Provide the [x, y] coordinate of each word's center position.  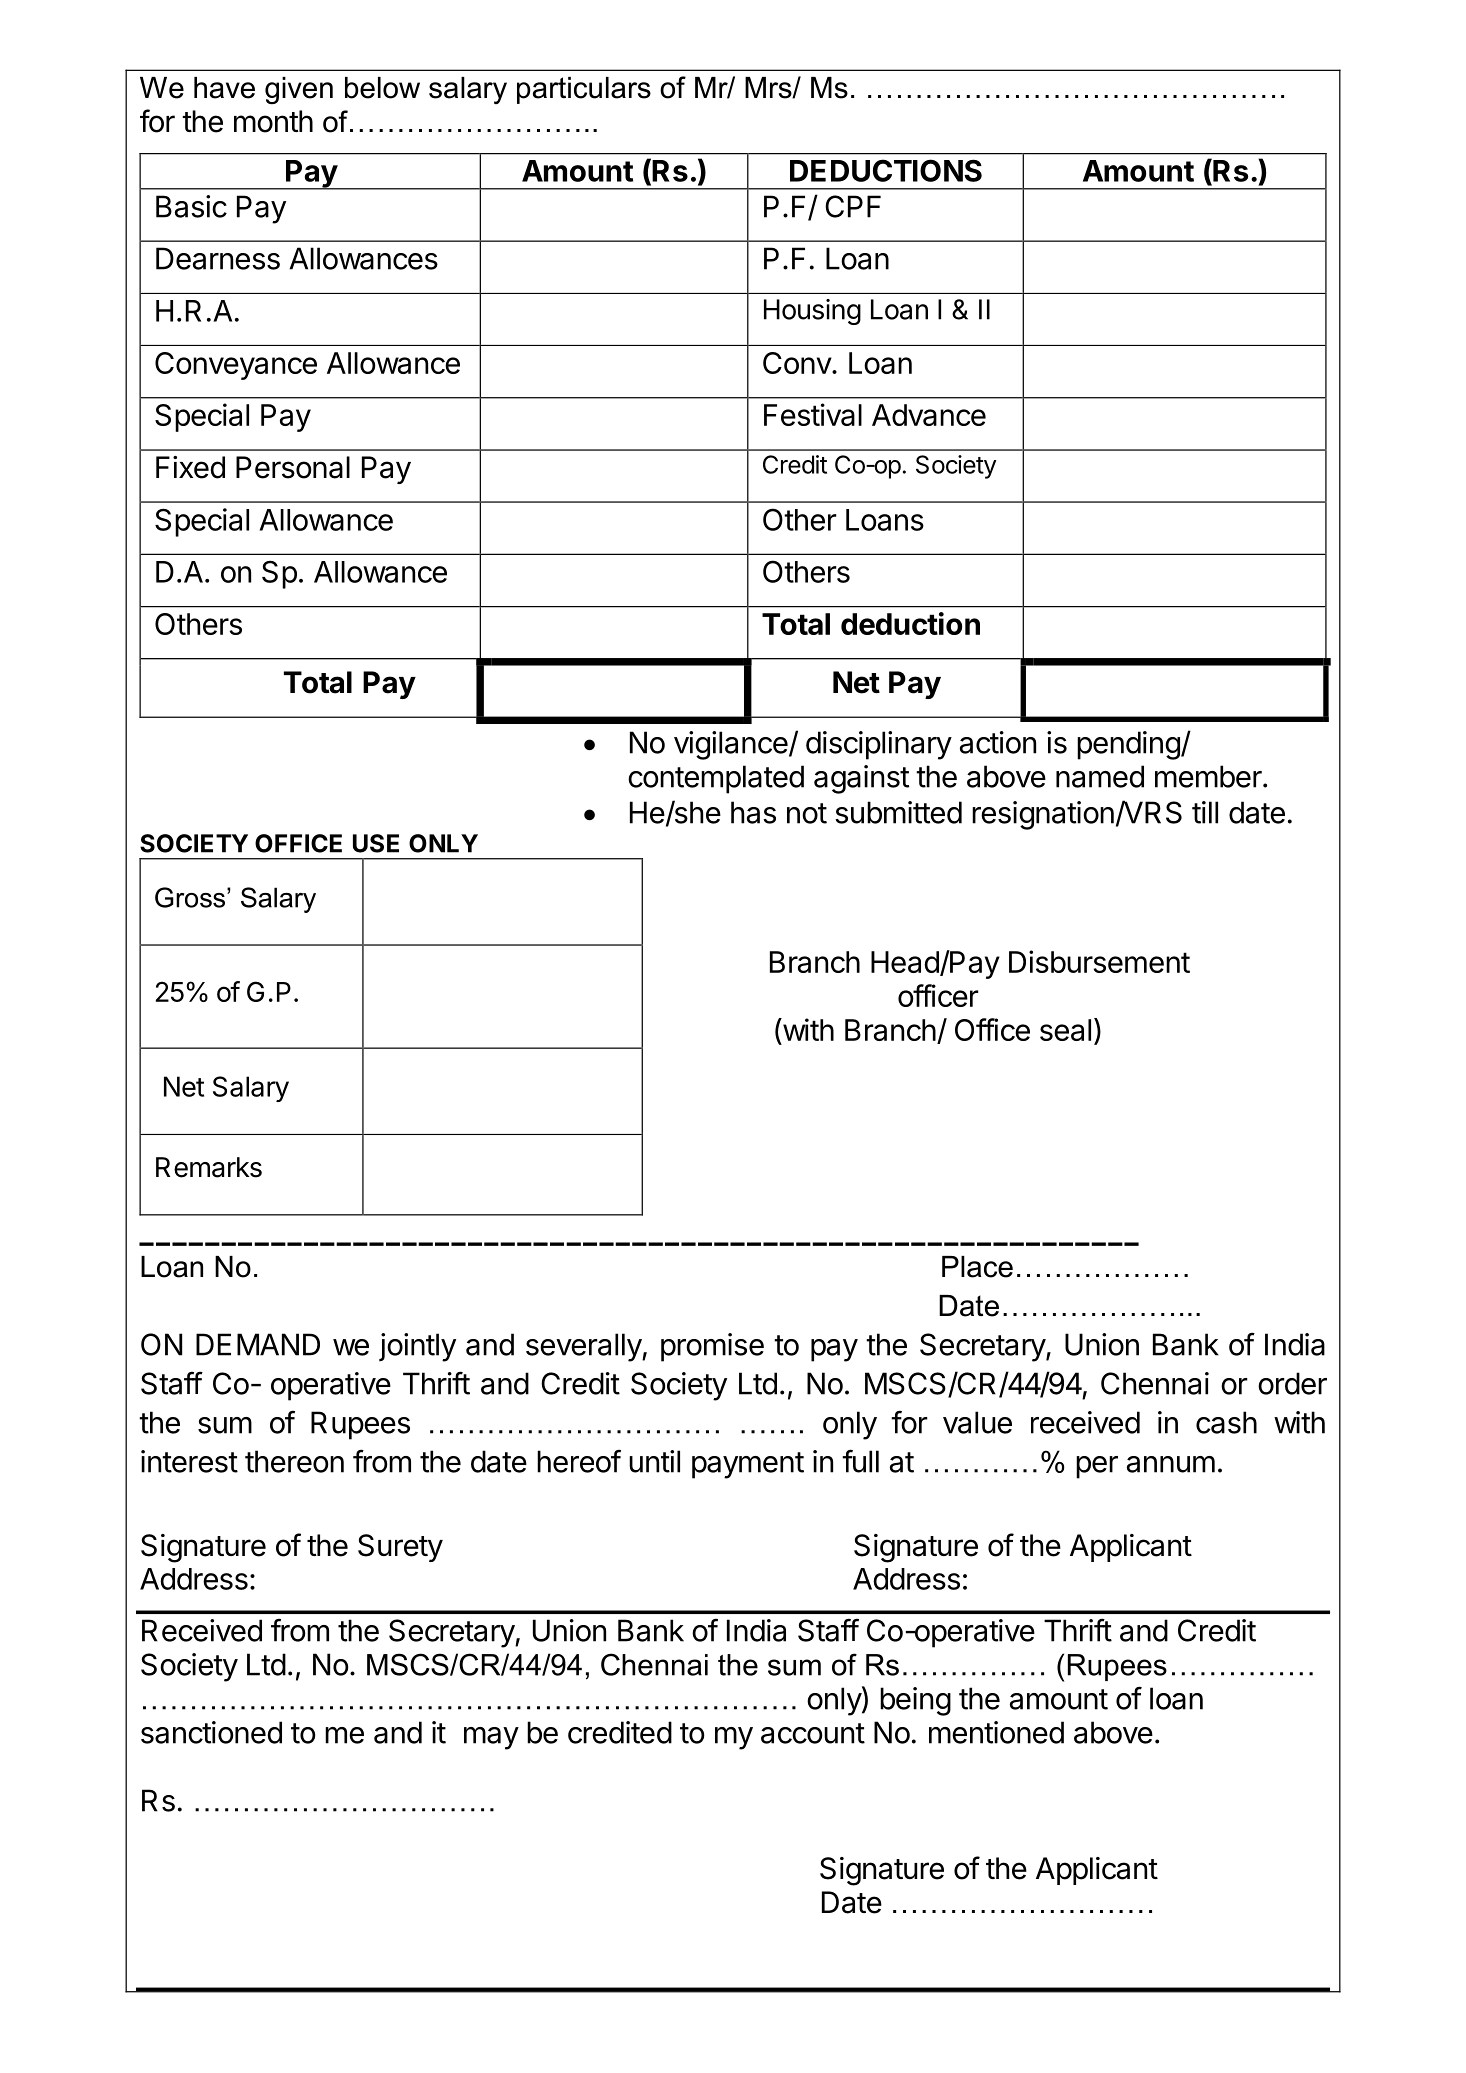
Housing [812, 312]
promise [712, 1347]
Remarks [209, 1167]
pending [1128, 745]
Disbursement [1099, 961]
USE [376, 843]
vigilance [731, 745]
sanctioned [211, 1732]
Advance [929, 415]
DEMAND [258, 1344]
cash [1226, 1422]
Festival [813, 414]
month [273, 121]
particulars [584, 90]
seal [1065, 1030]
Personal [293, 467]
